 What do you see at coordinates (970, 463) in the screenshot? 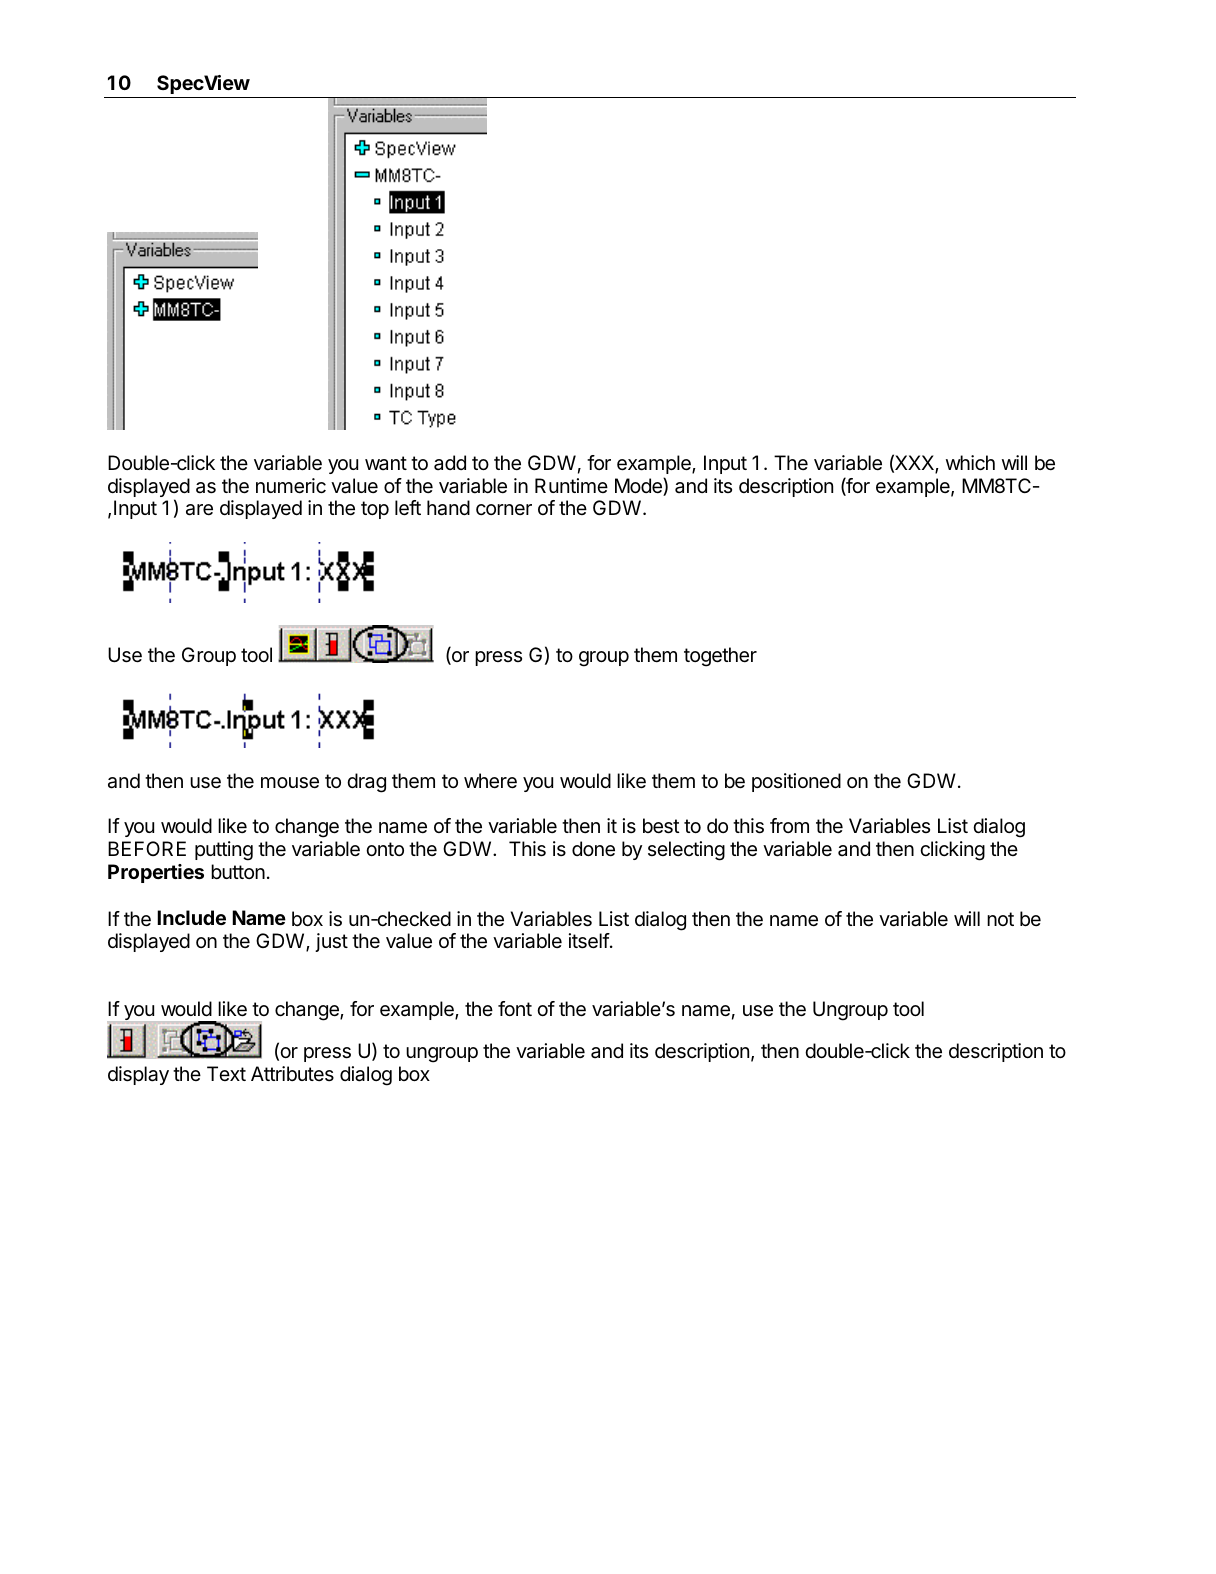
I see `which` at bounding box center [970, 463].
